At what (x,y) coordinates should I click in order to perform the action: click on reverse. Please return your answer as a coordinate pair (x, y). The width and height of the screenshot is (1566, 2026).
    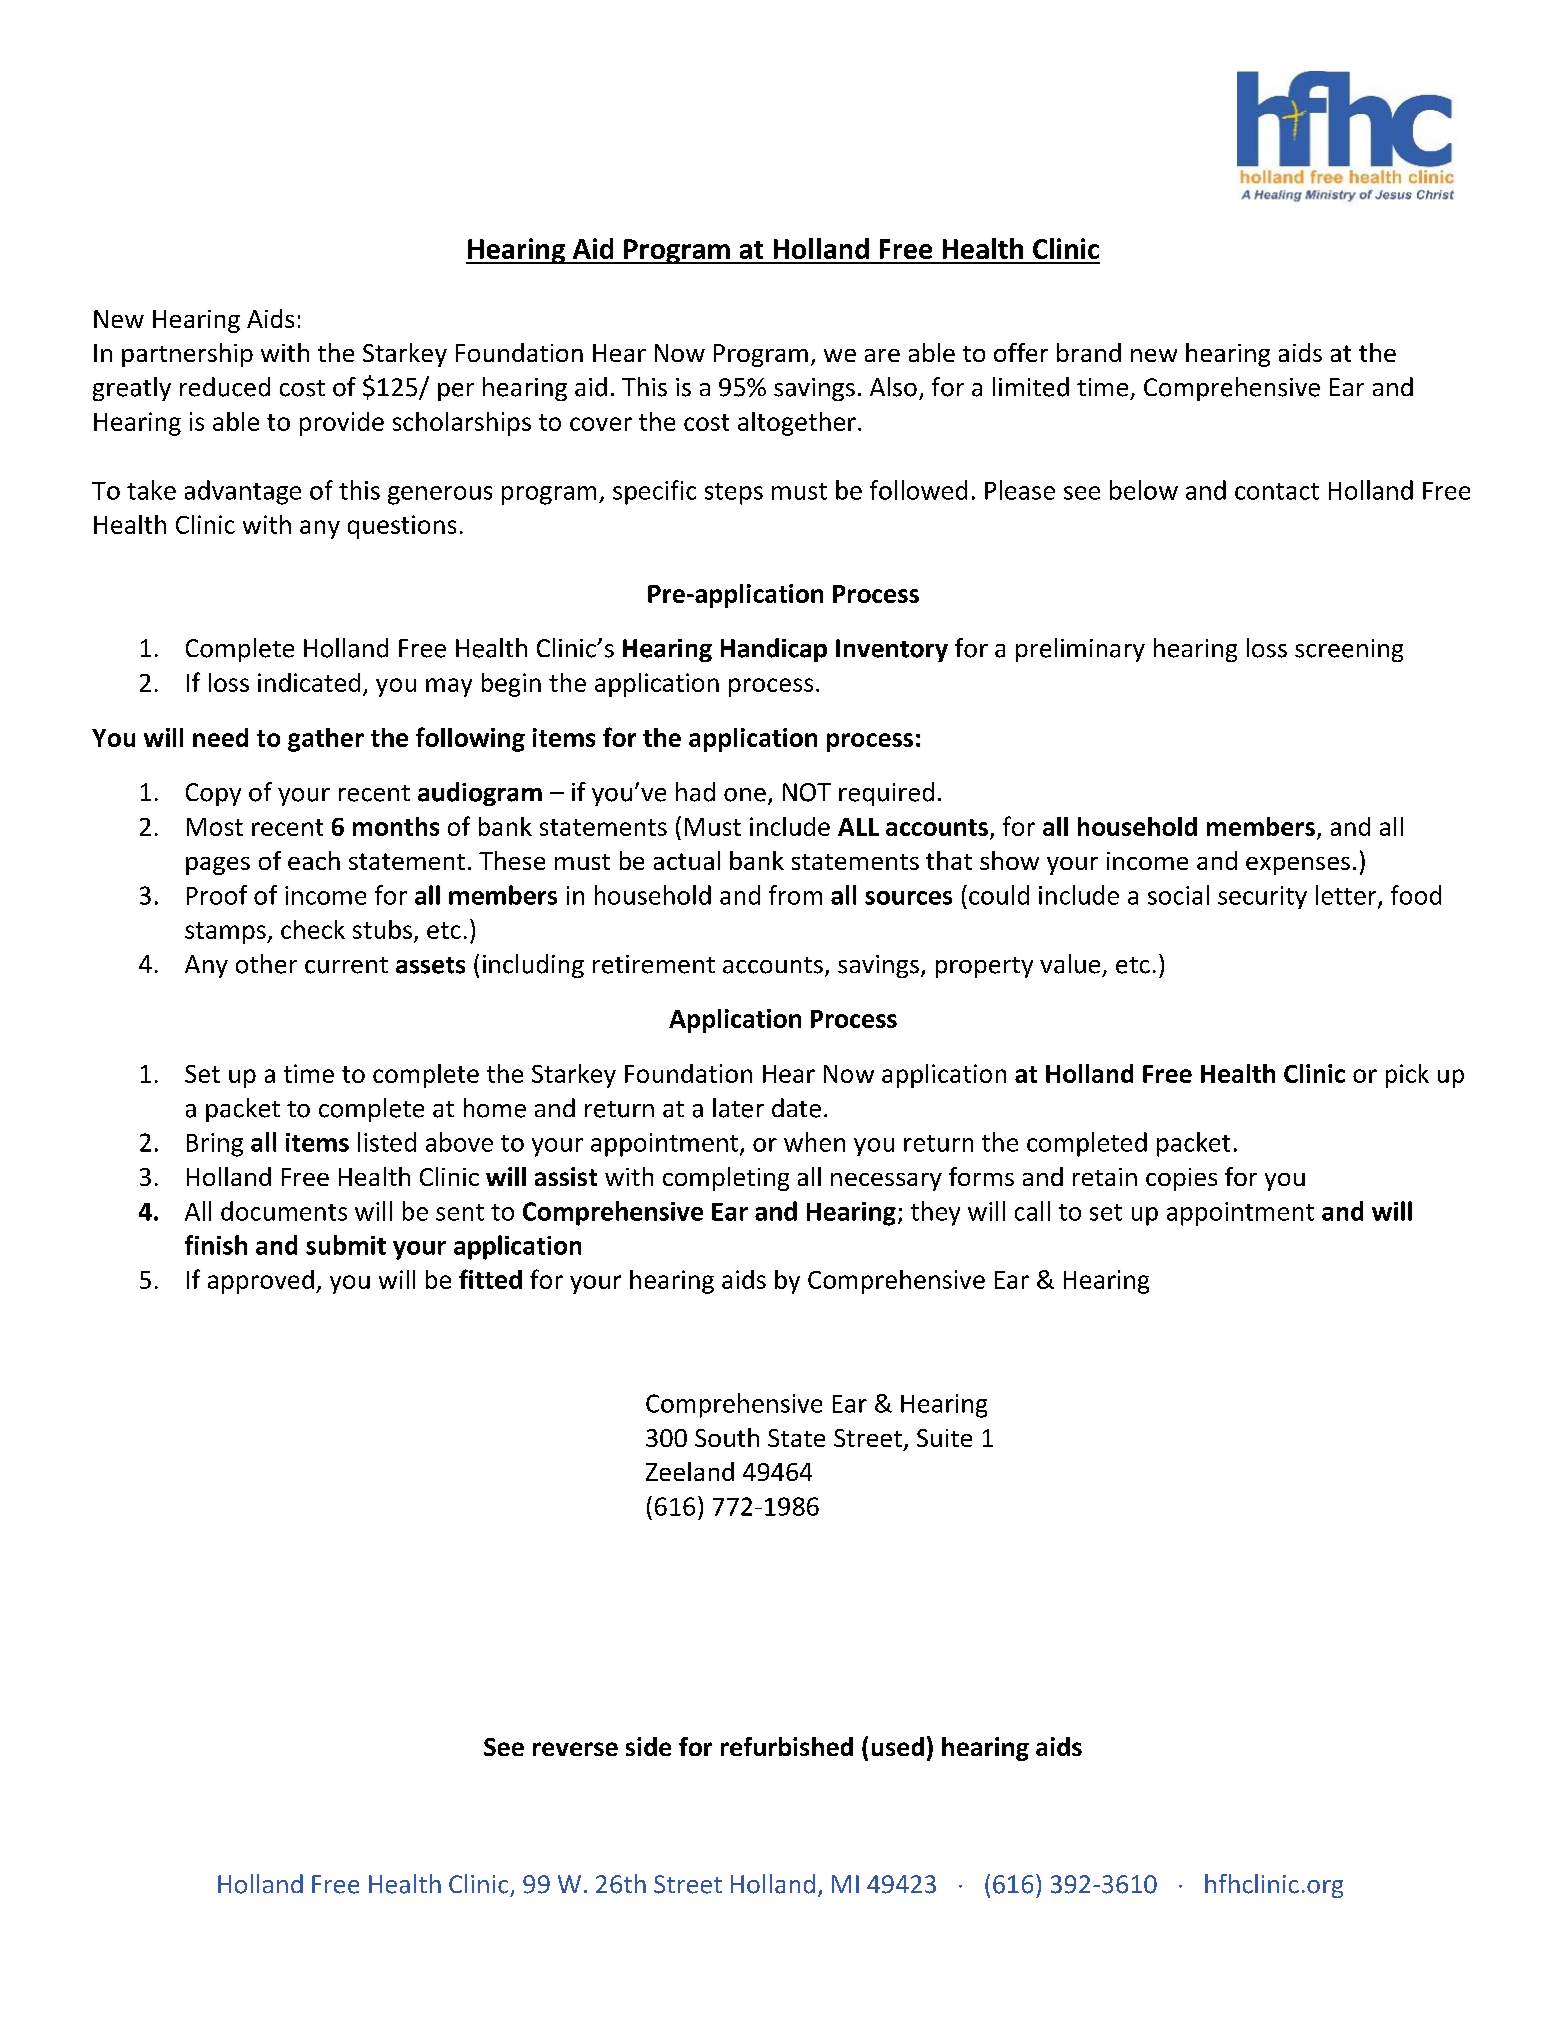
    Looking at the image, I should click on (575, 1749).
